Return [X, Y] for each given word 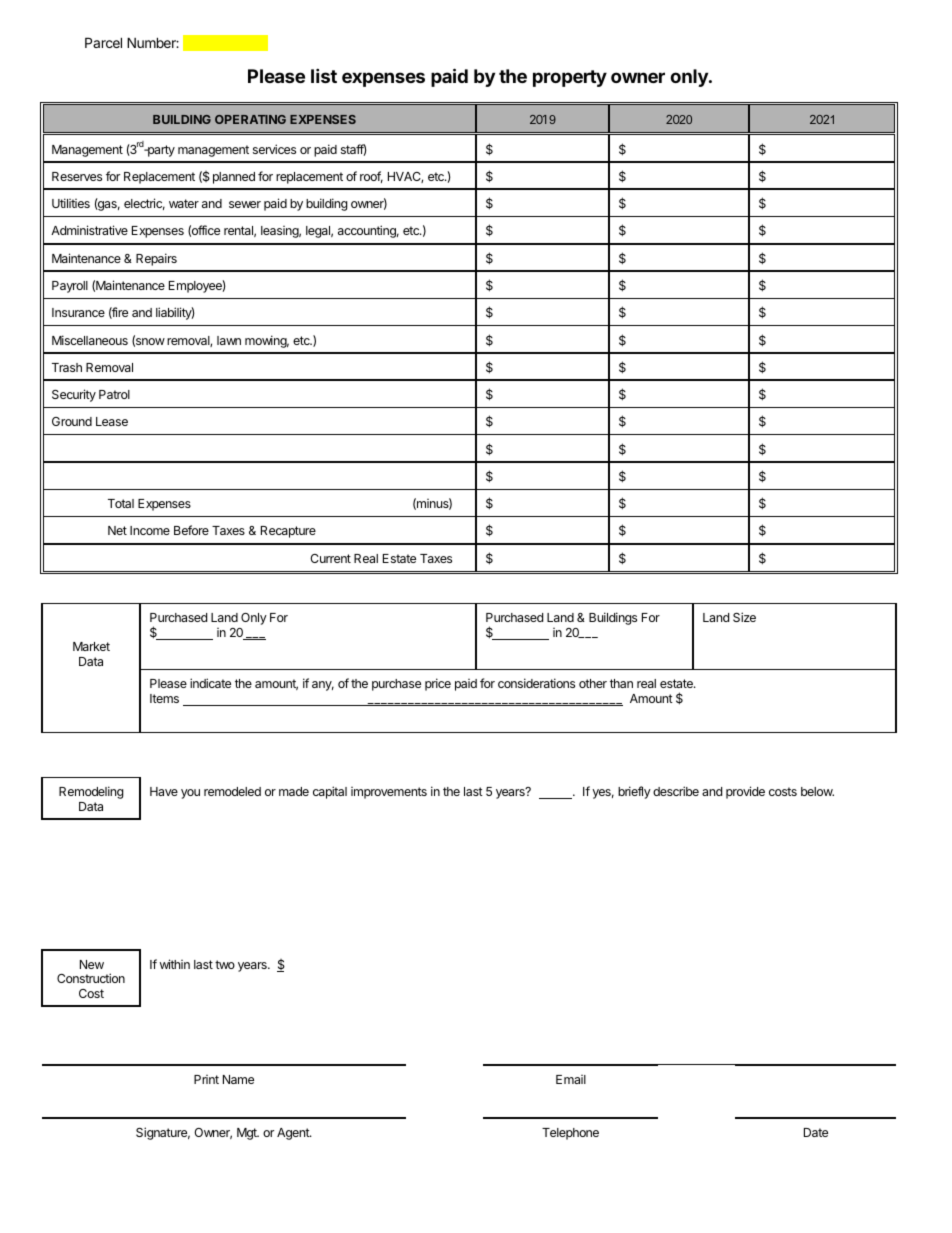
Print [206, 1079]
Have [164, 791]
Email [571, 1079]
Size [744, 617]
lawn [229, 340]
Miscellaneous [90, 340]
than [621, 683]
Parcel [103, 42]
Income [150, 530]
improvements [389, 793]
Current [330, 558]
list [324, 75]
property [570, 78]
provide [745, 792]
